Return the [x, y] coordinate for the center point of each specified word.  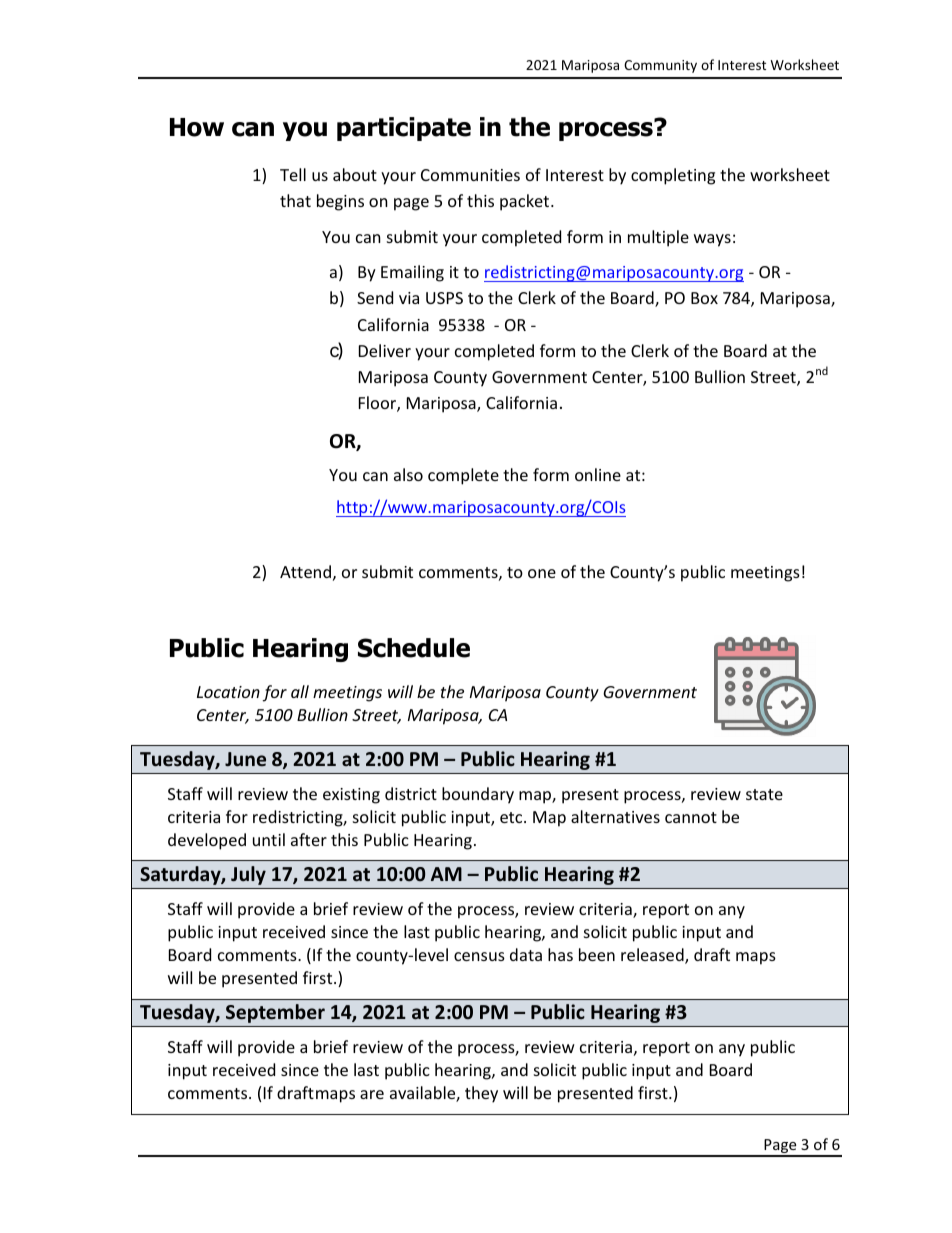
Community [660, 66]
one [542, 573]
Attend [305, 571]
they [481, 1094]
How [197, 127]
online [598, 474]
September [275, 1013]
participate [404, 129]
